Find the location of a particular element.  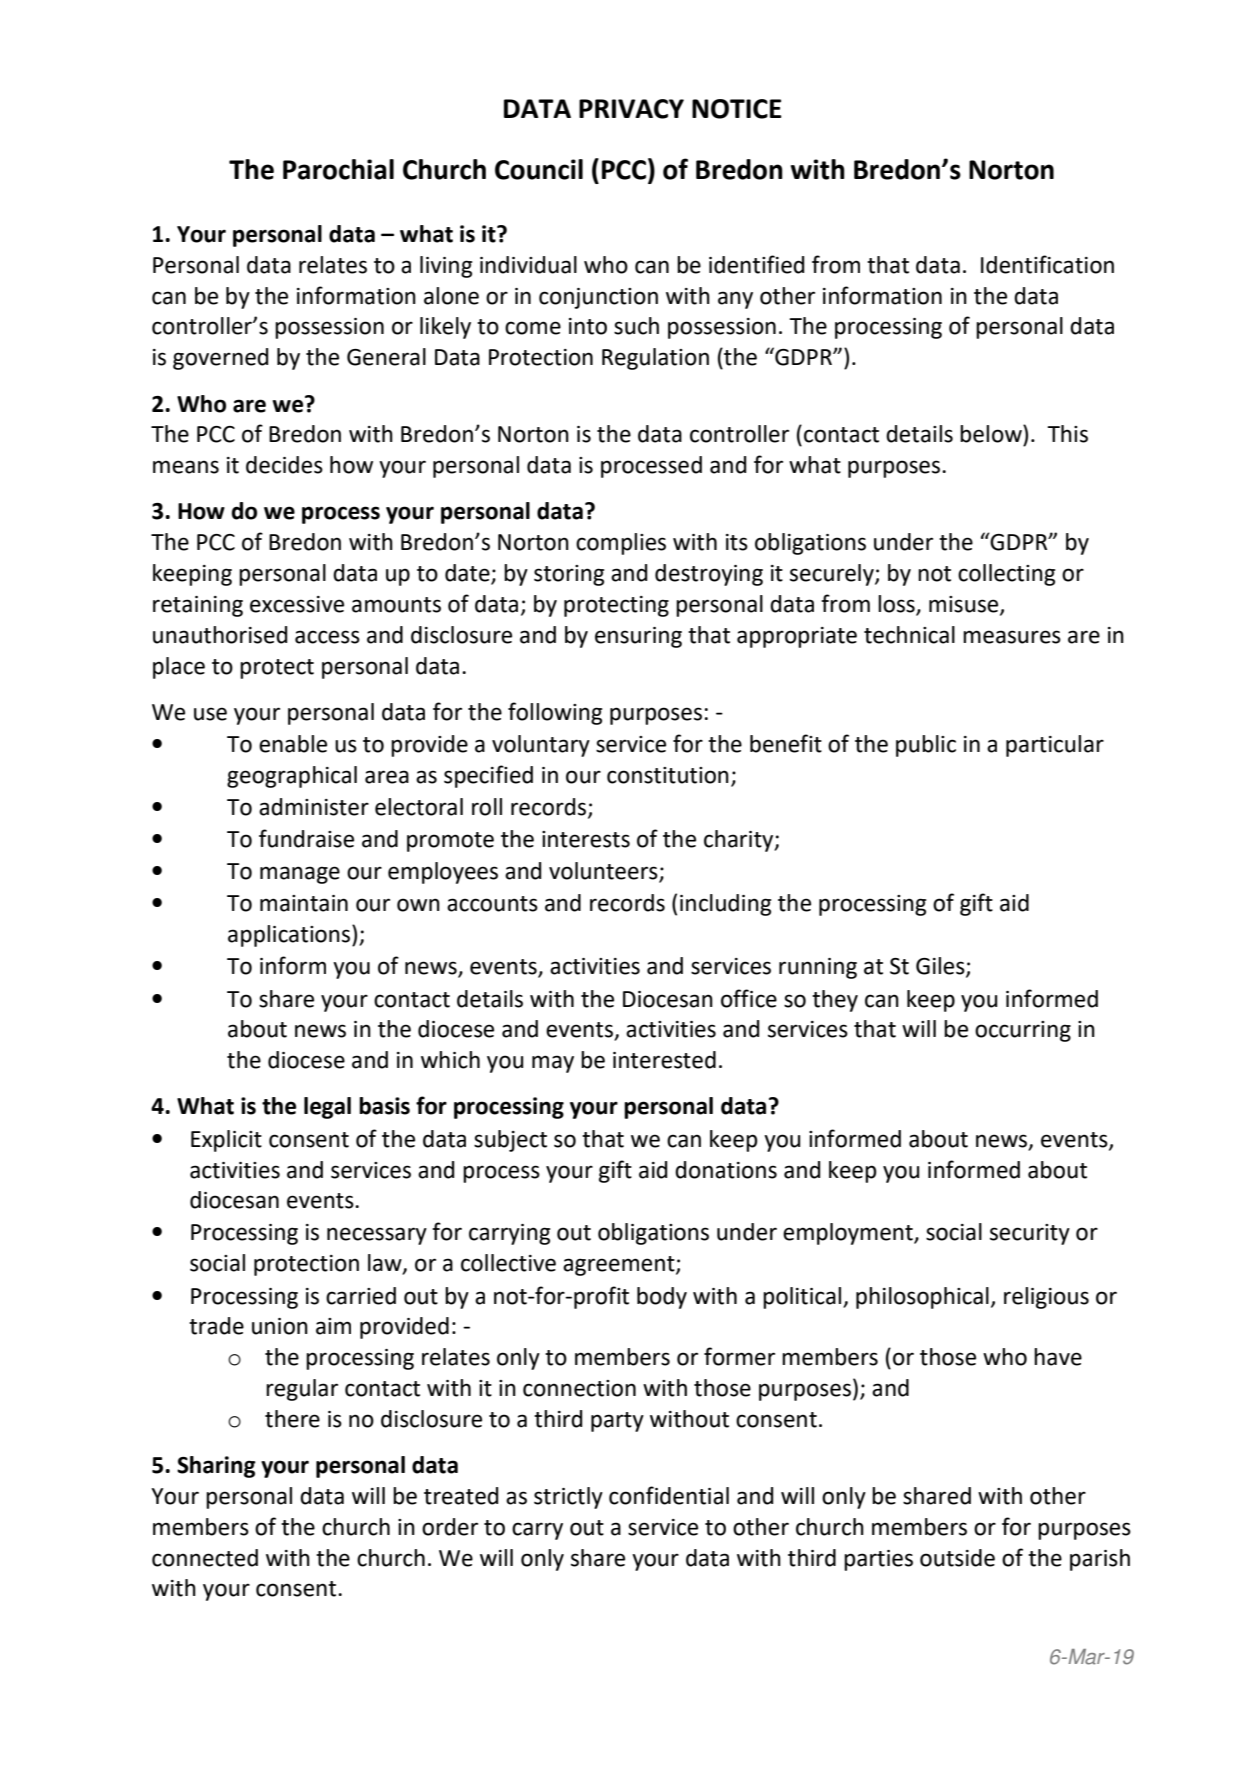

Sharing is located at coordinates (216, 1467).
